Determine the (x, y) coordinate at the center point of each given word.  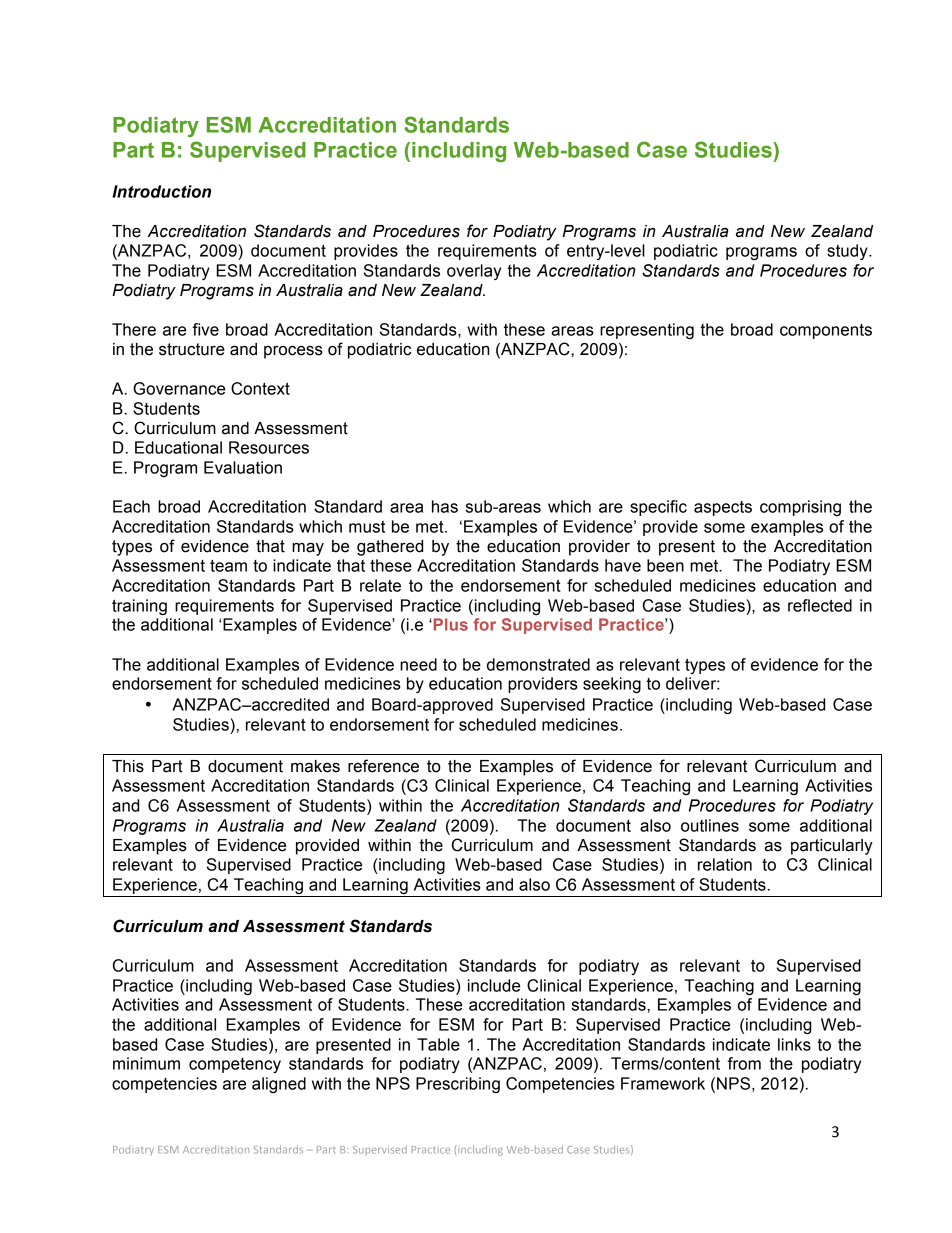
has (445, 506)
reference (383, 766)
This (128, 766)
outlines (710, 825)
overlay (474, 272)
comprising (800, 508)
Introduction (161, 191)
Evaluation (243, 467)
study (848, 252)
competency (235, 1065)
